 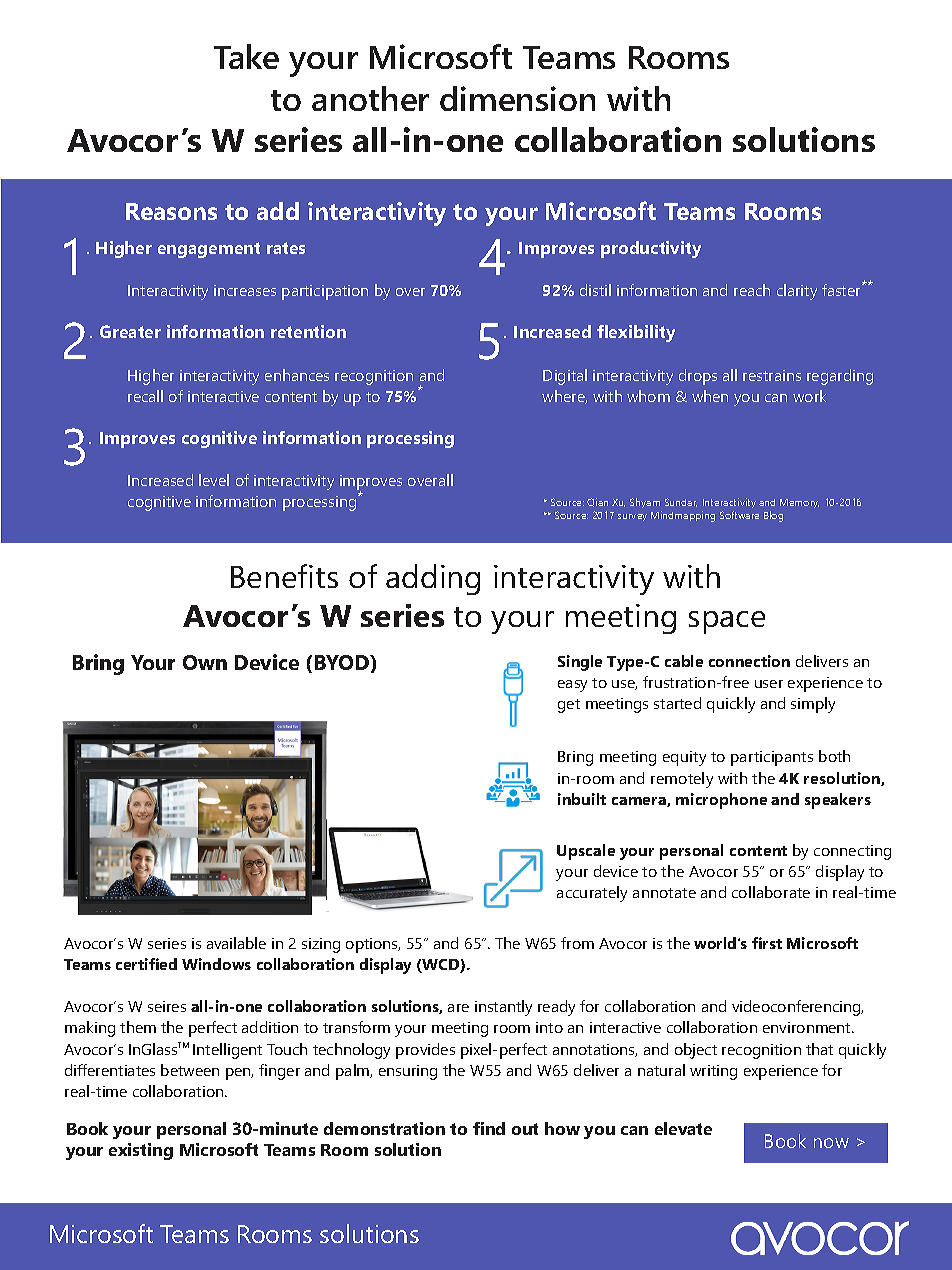 What do you see at coordinates (489, 1128) in the document?
I see `find` at bounding box center [489, 1128].
